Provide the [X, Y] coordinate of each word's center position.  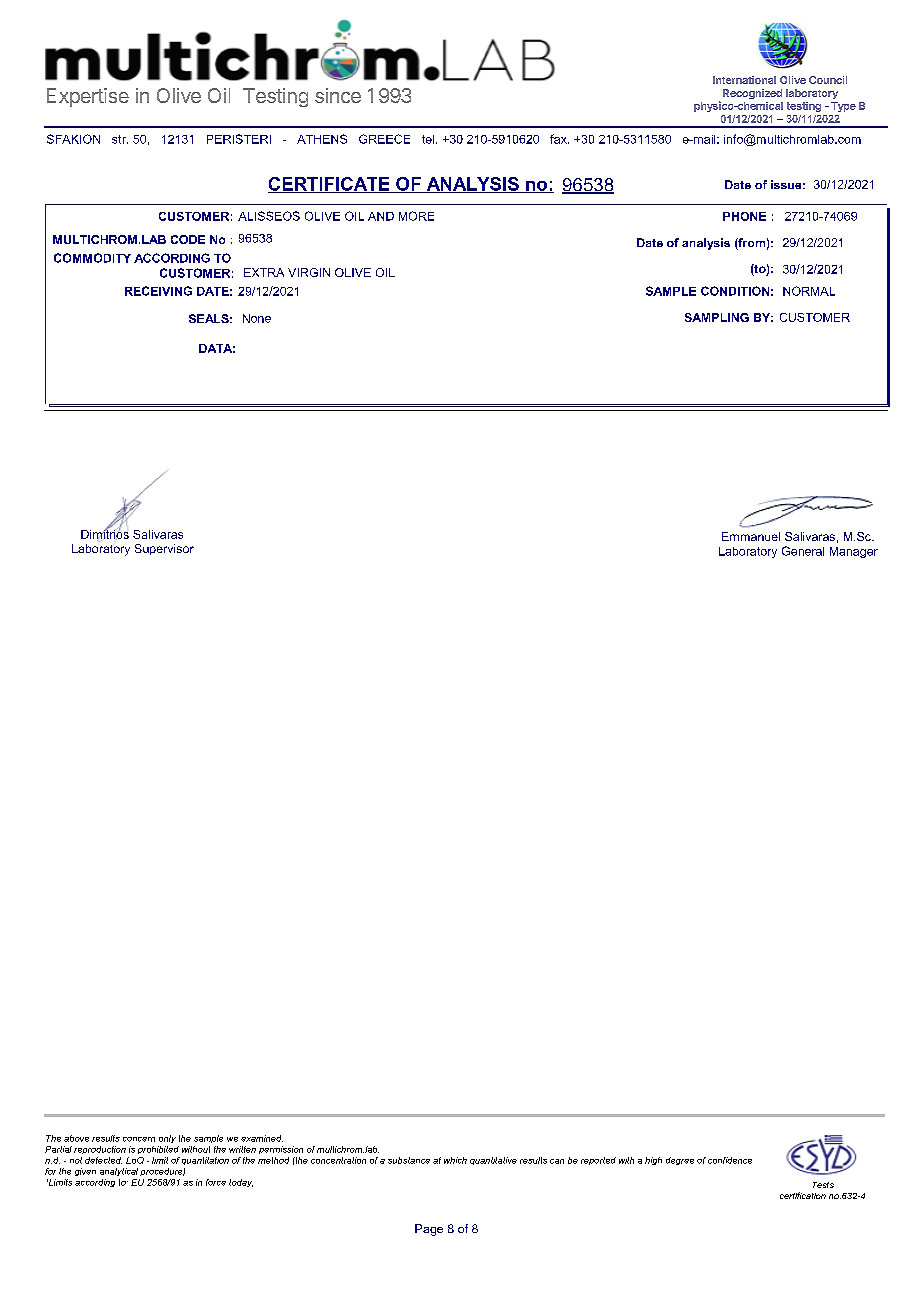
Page [429, 1230]
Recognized [752, 94]
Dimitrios [105, 534]
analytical [119, 1172]
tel [428, 139]
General [803, 551]
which [455, 1160]
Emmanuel [751, 536]
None [257, 318]
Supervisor [164, 549]
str [120, 139]
